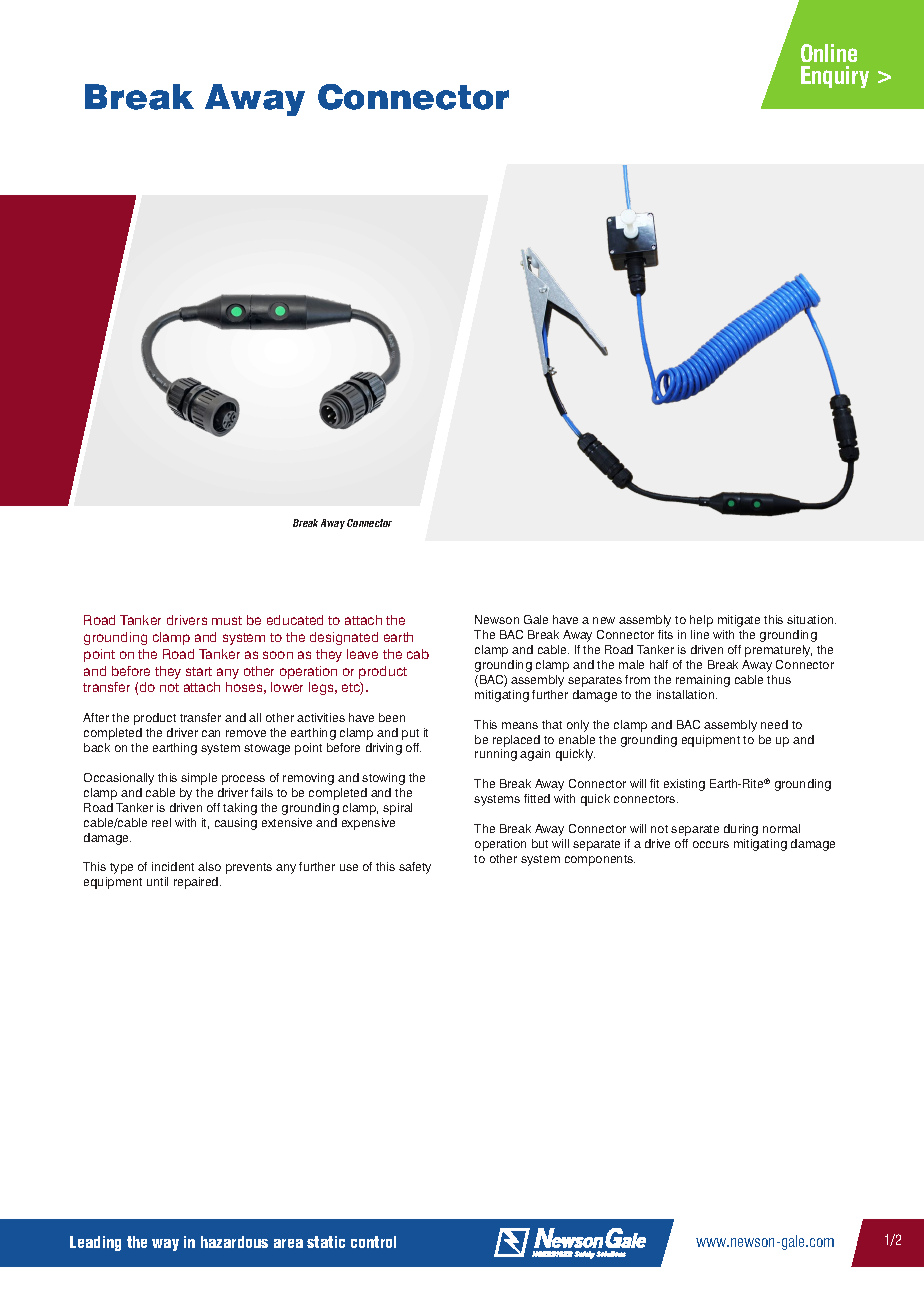 The height and width of the screenshot is (1308, 924). I want to click on Enquiry, so click(835, 77).
